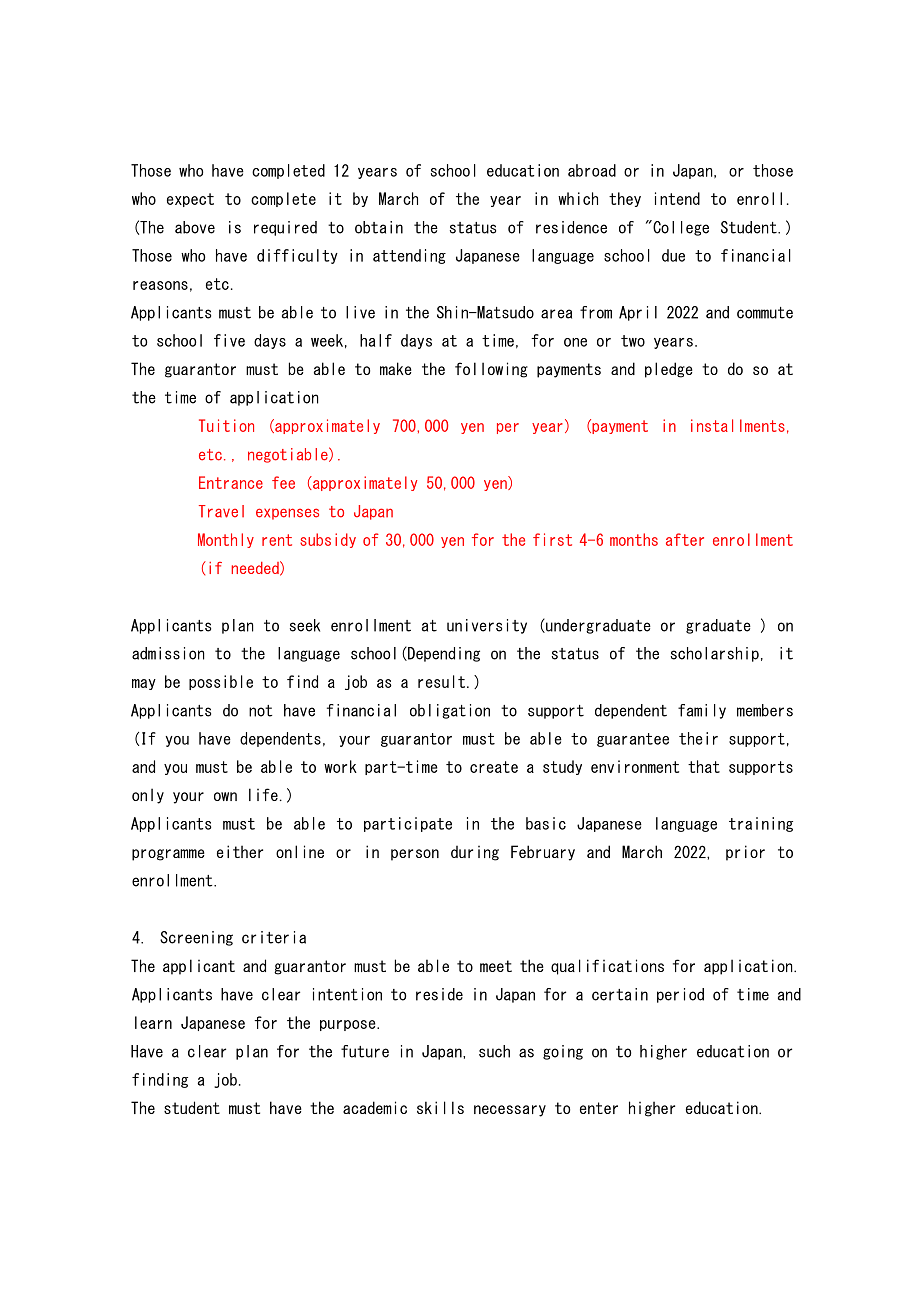  Describe the element at coordinates (668, 370) in the document. I see `pledge` at that location.
